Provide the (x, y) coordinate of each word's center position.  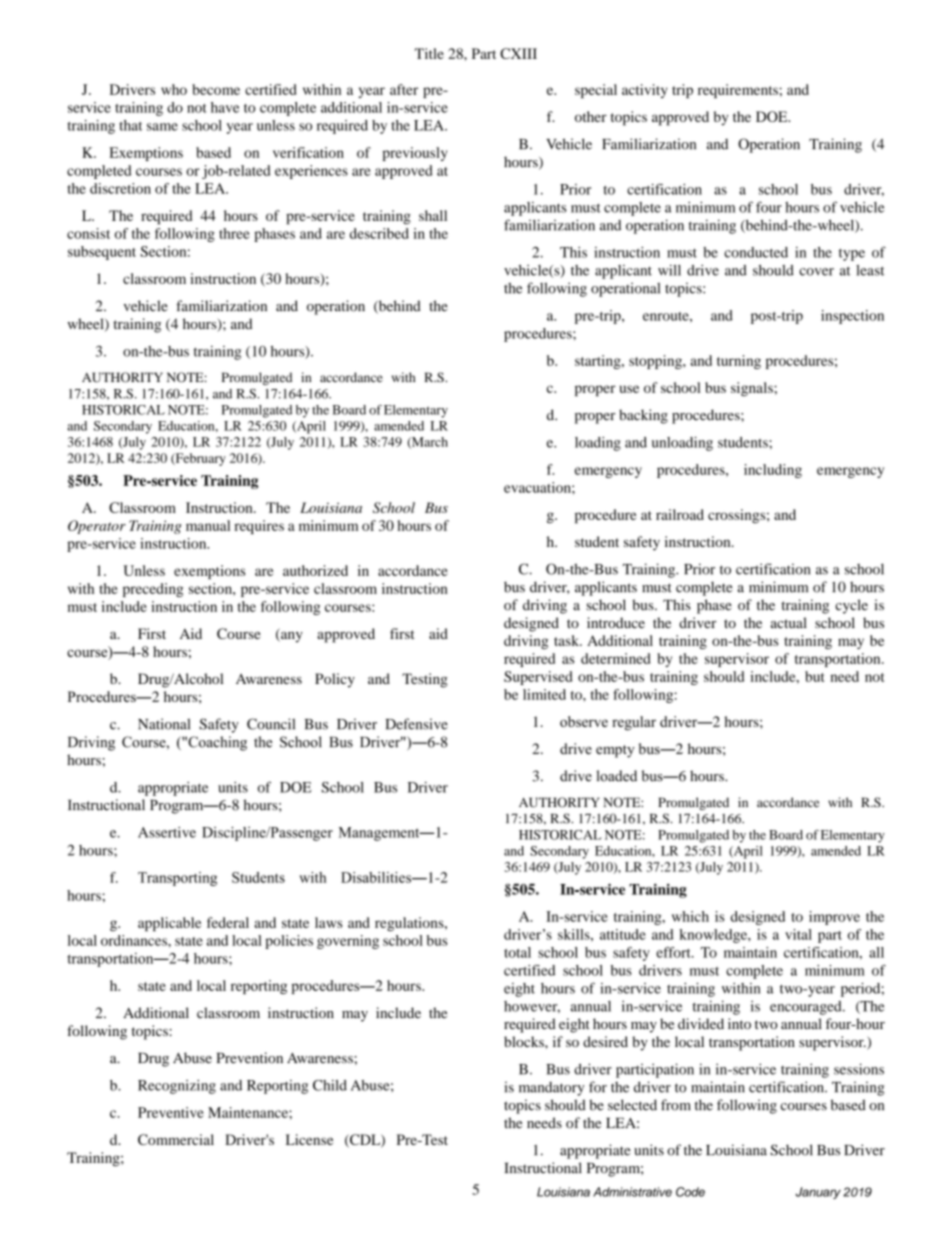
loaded (616, 776)
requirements (739, 91)
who (174, 89)
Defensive (417, 724)
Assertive (167, 832)
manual (208, 525)
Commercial (176, 1139)
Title (429, 53)
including (773, 471)
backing (643, 416)
